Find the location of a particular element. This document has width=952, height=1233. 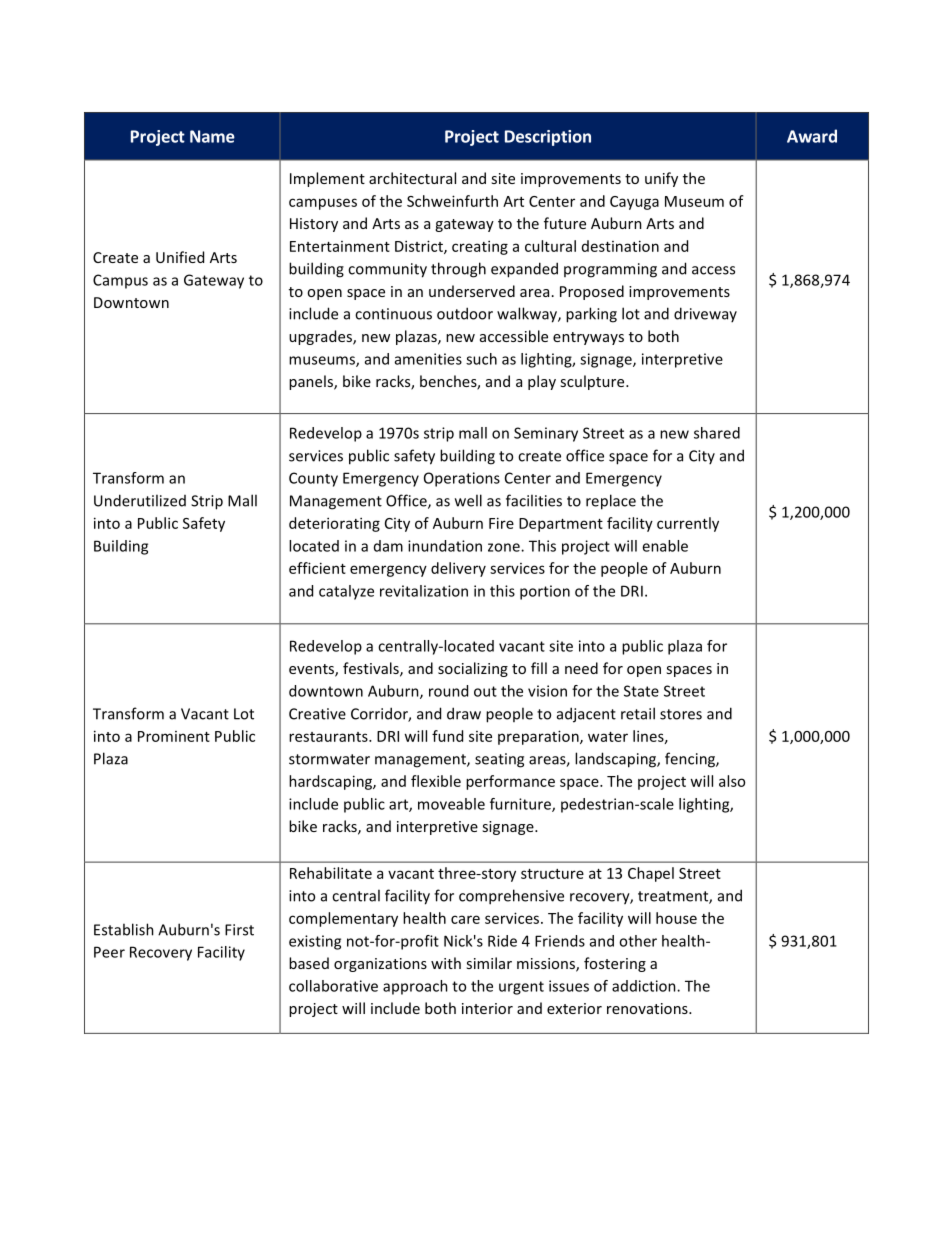

enable is located at coordinates (665, 546).
